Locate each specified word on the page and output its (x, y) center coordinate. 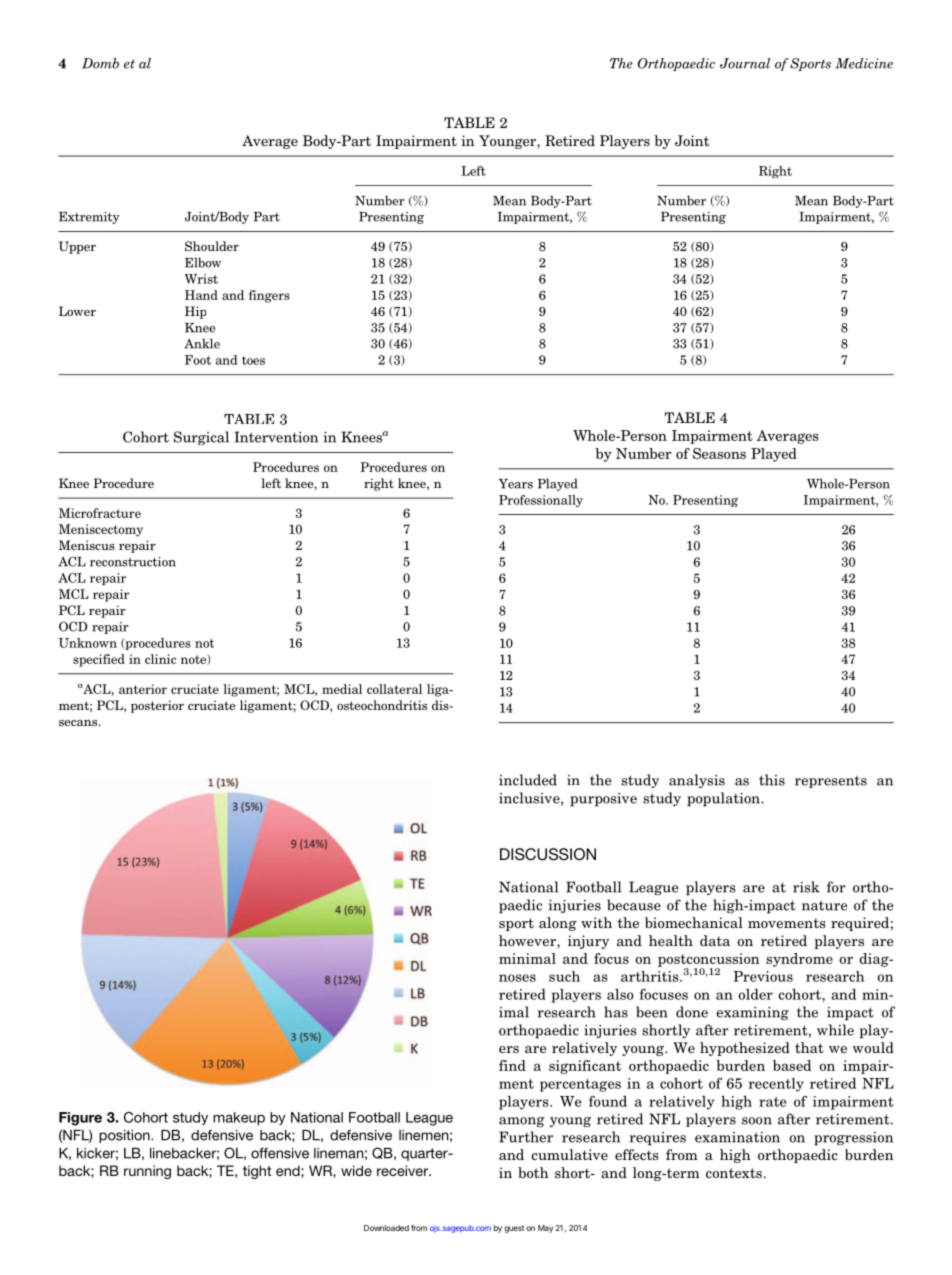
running (147, 1172)
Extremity (89, 218)
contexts (734, 1173)
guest (514, 1229)
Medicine (864, 63)
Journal (745, 63)
